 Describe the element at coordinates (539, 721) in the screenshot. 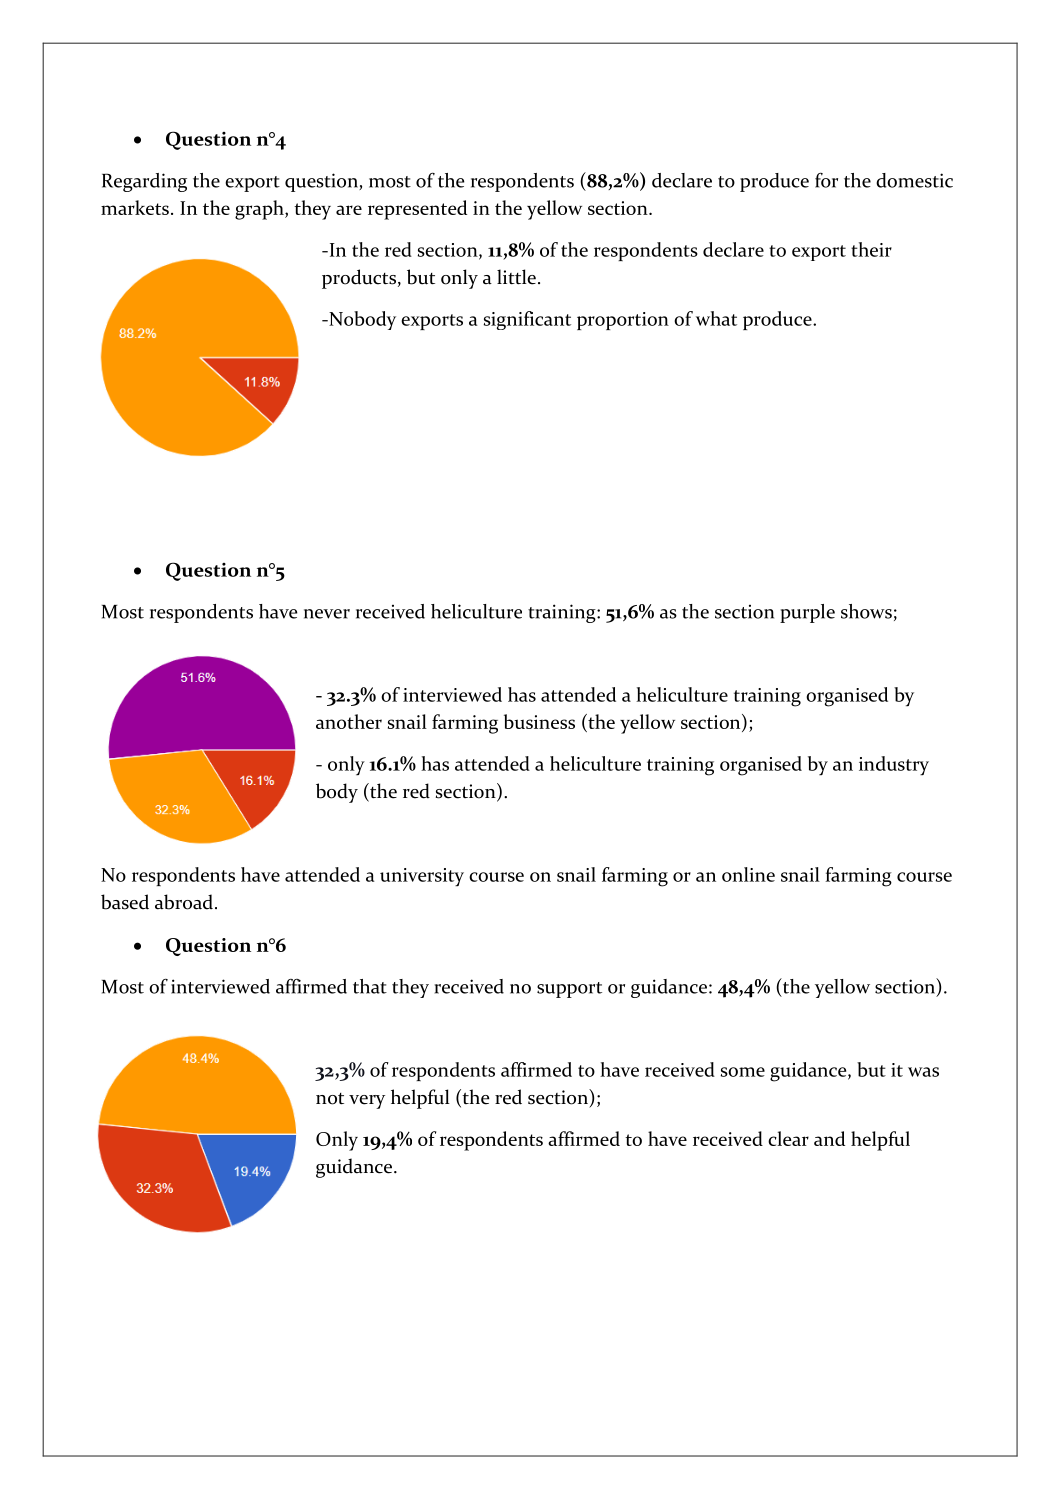

I see `business` at that location.
